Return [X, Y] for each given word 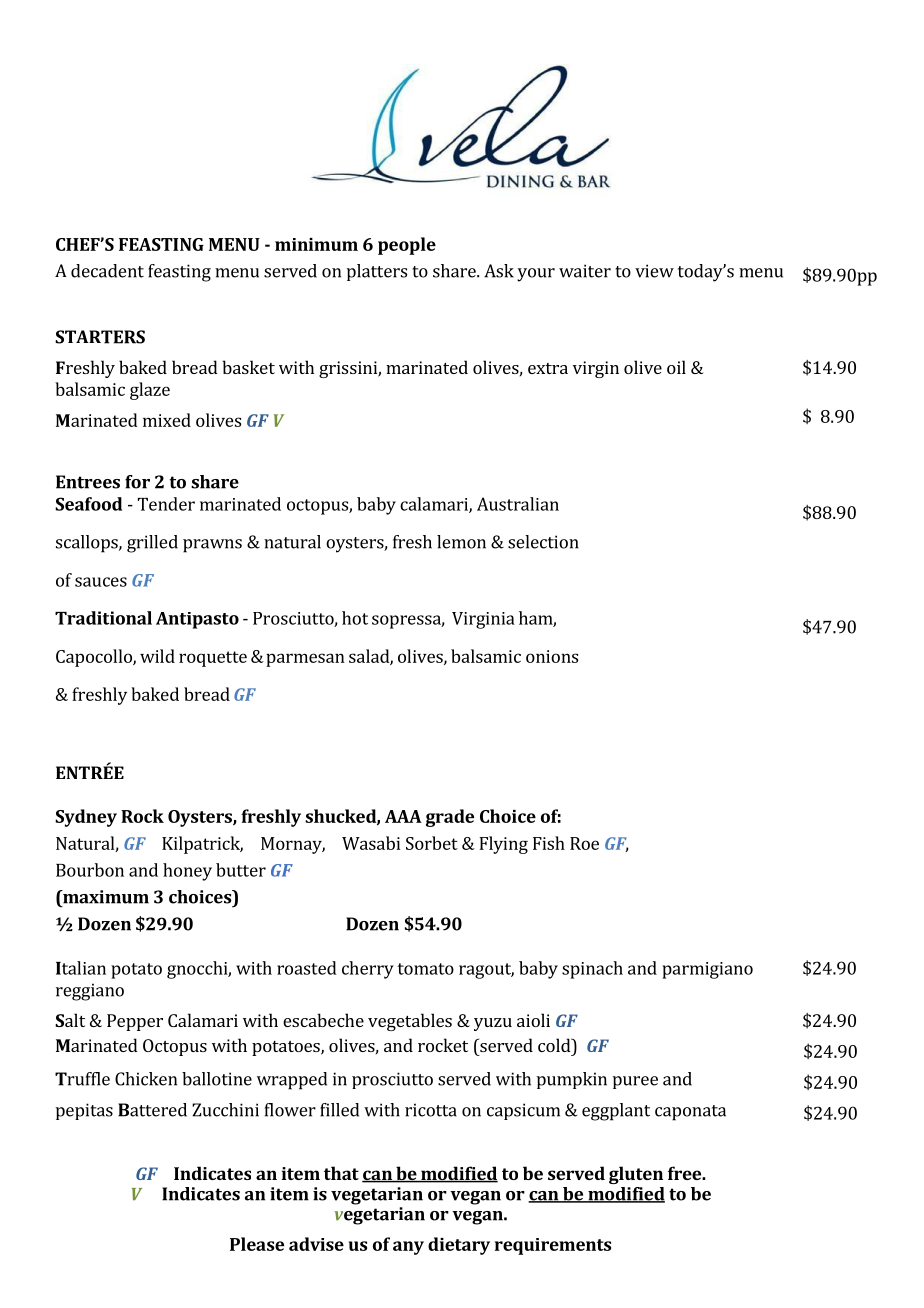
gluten [636, 1175]
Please [257, 1244]
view [654, 271]
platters [377, 272]
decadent [107, 271]
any [408, 1248]
